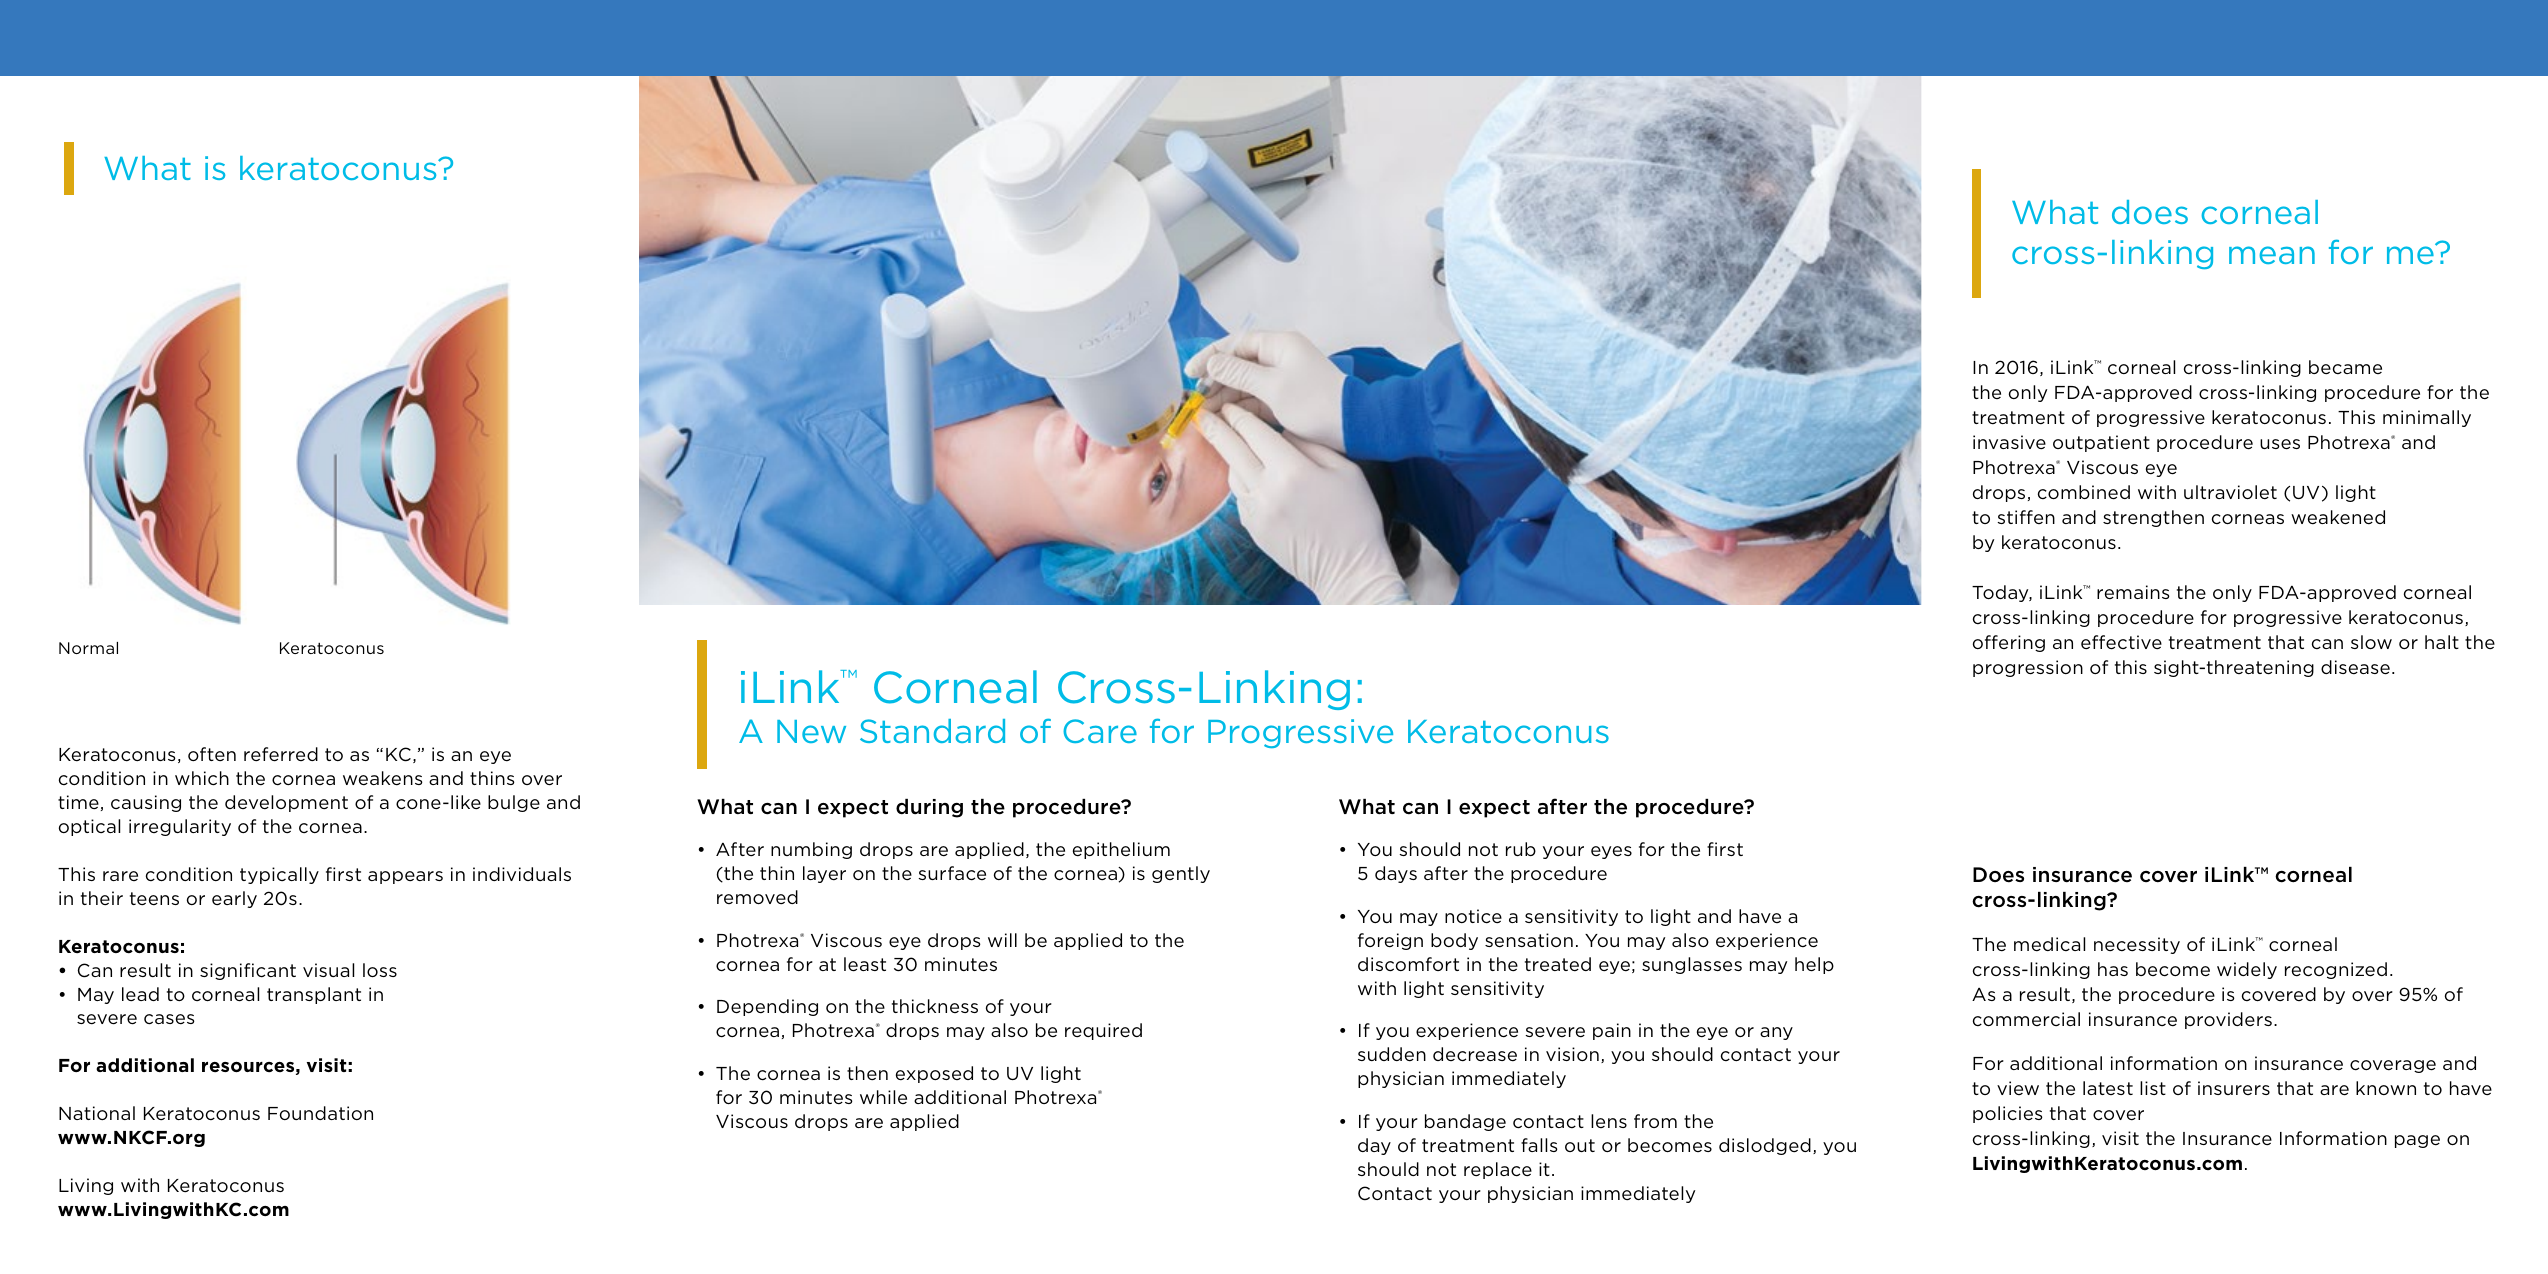 This screenshot has width=2548, height=1274. I want to click on mean, so click(2272, 255).
